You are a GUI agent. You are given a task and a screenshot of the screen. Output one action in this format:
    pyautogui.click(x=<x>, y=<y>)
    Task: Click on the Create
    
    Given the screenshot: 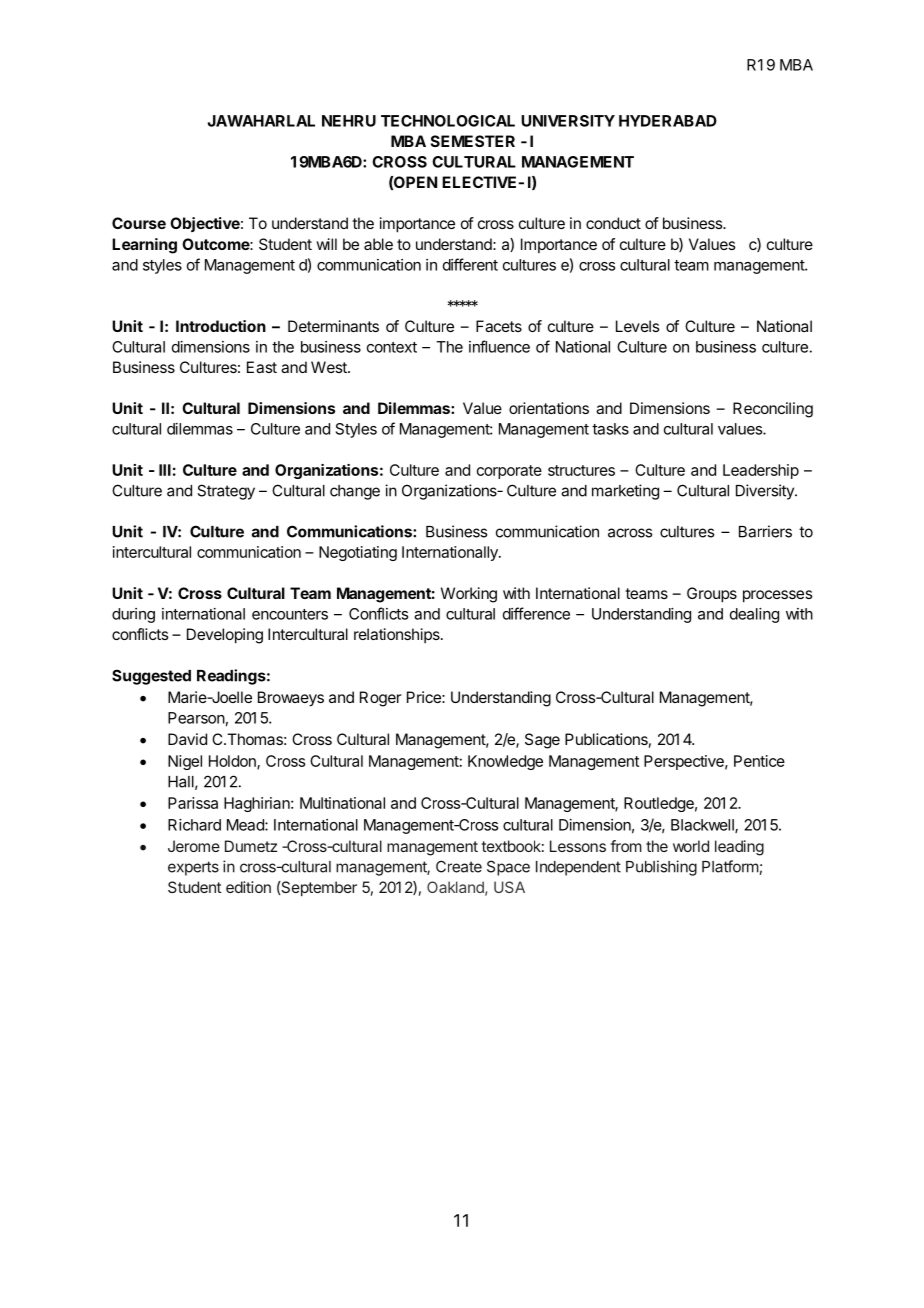 What is the action you would take?
    pyautogui.click(x=459, y=866)
